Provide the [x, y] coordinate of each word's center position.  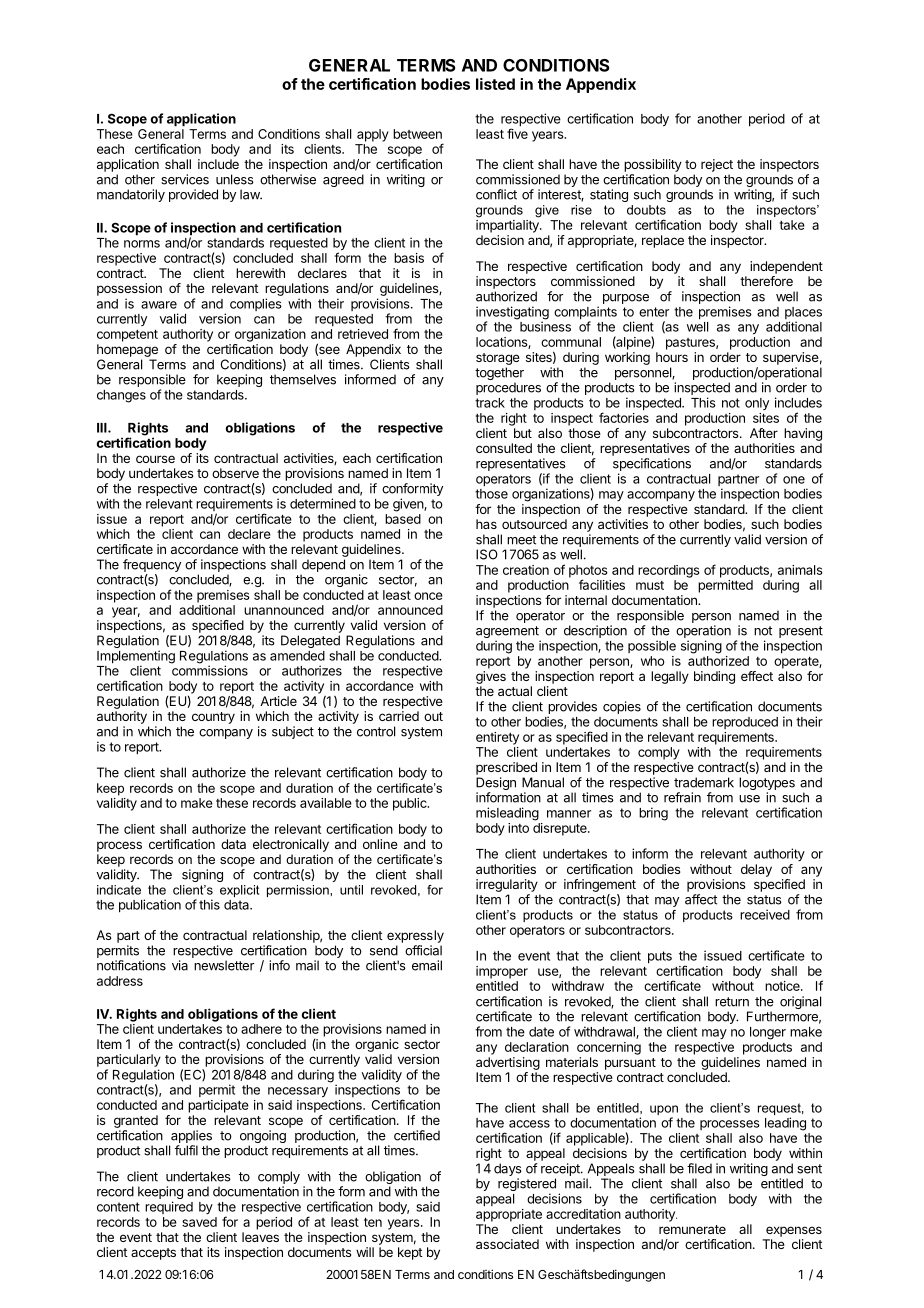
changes [121, 396]
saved [199, 1222]
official [423, 950]
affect [701, 899]
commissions [210, 670]
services [185, 179]
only [757, 404]
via [180, 965]
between [417, 134]
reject [717, 165]
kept [410, 1253]
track [490, 403]
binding [714, 677]
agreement [508, 633]
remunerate [692, 1229]
